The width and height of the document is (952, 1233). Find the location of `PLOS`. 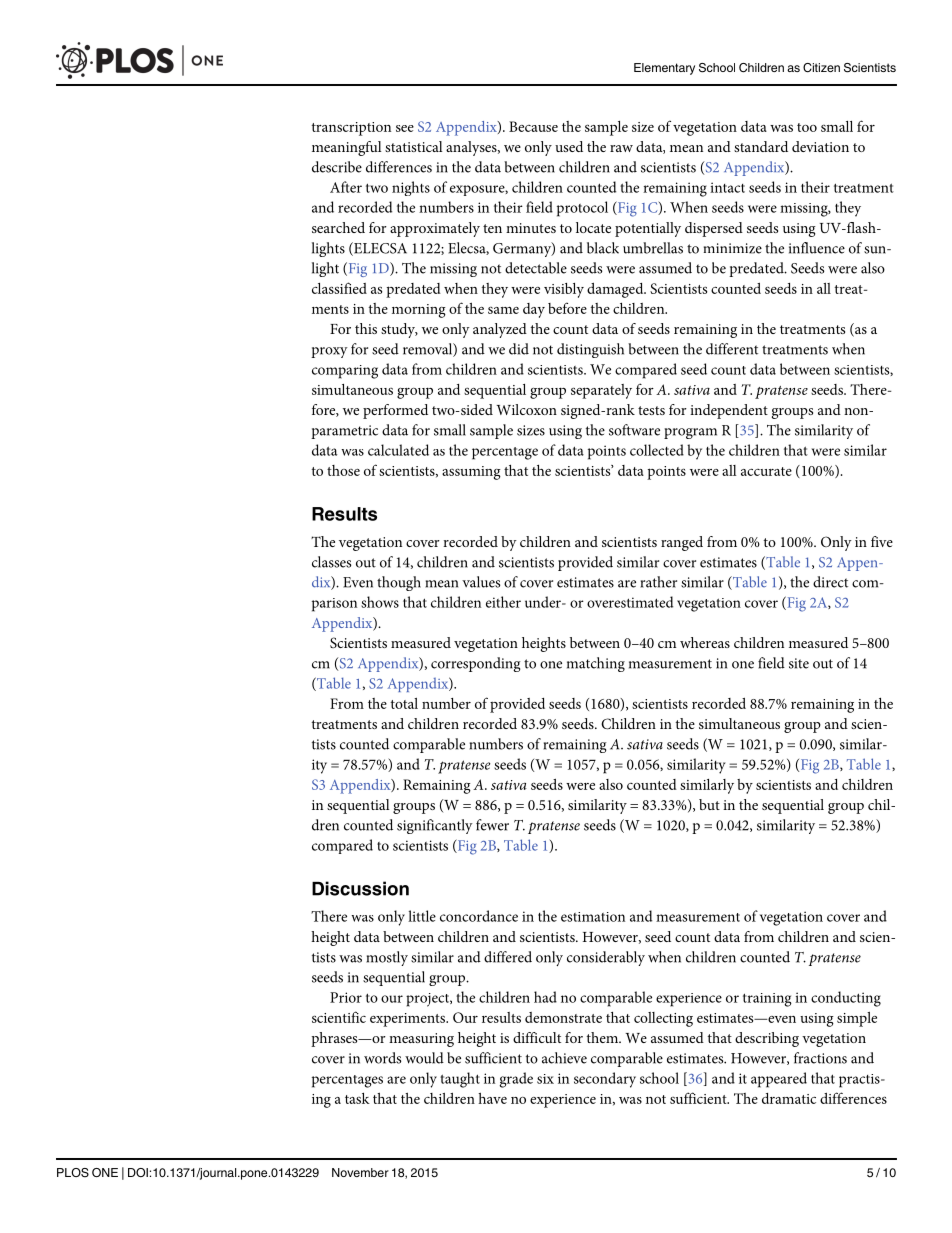

PLOS is located at coordinates (73, 1173).
